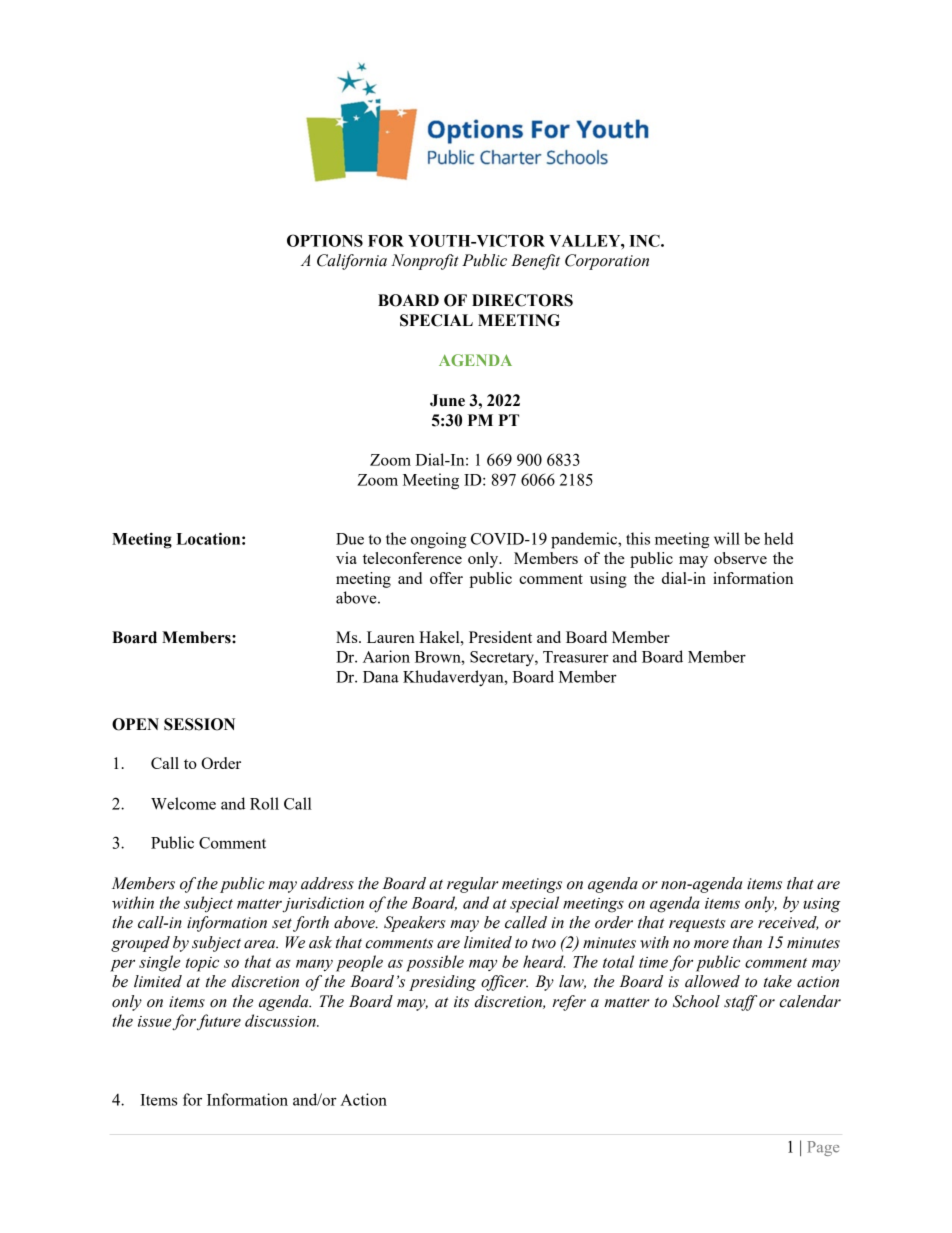  Describe the element at coordinates (472, 885) in the image. I see `regular` at that location.
